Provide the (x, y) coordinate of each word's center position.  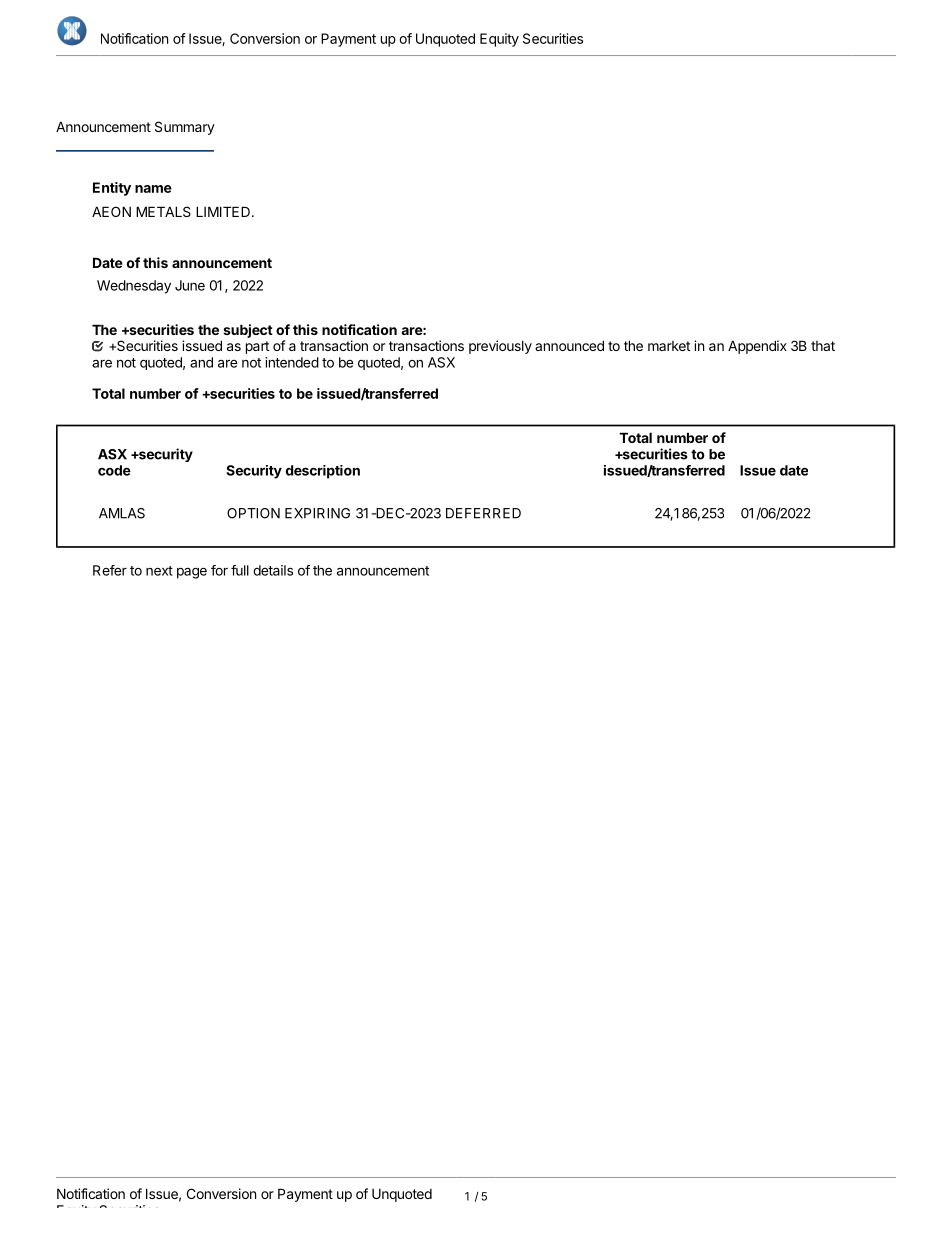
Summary (185, 128)
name (153, 189)
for (219, 570)
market (669, 346)
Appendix (757, 347)
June (190, 285)
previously (500, 347)
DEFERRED (483, 513)
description (323, 472)
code (114, 470)
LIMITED (223, 211)
